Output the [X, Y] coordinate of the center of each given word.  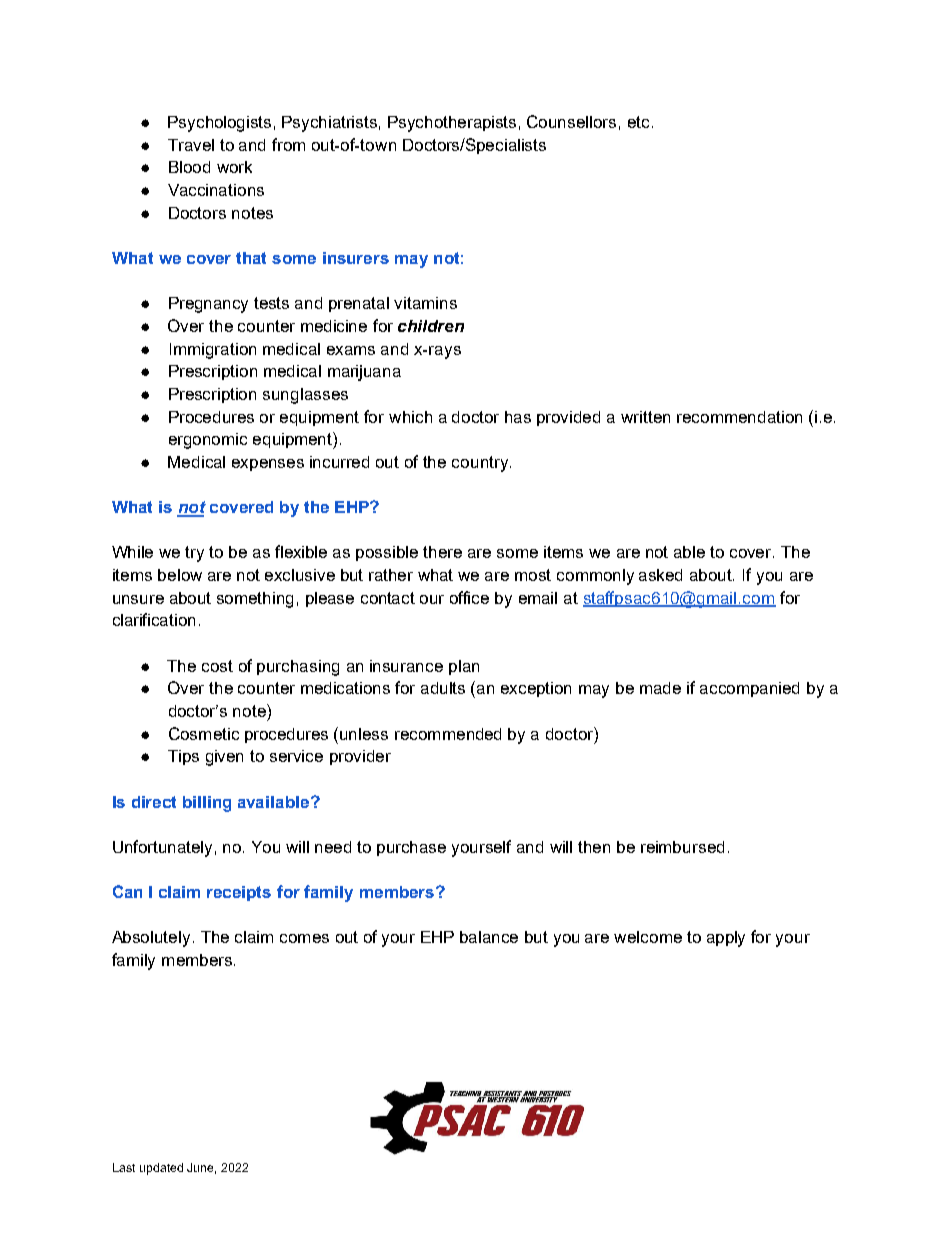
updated [161, 1169]
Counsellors [571, 121]
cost [217, 666]
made [660, 688]
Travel [191, 145]
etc [638, 122]
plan [464, 667]
